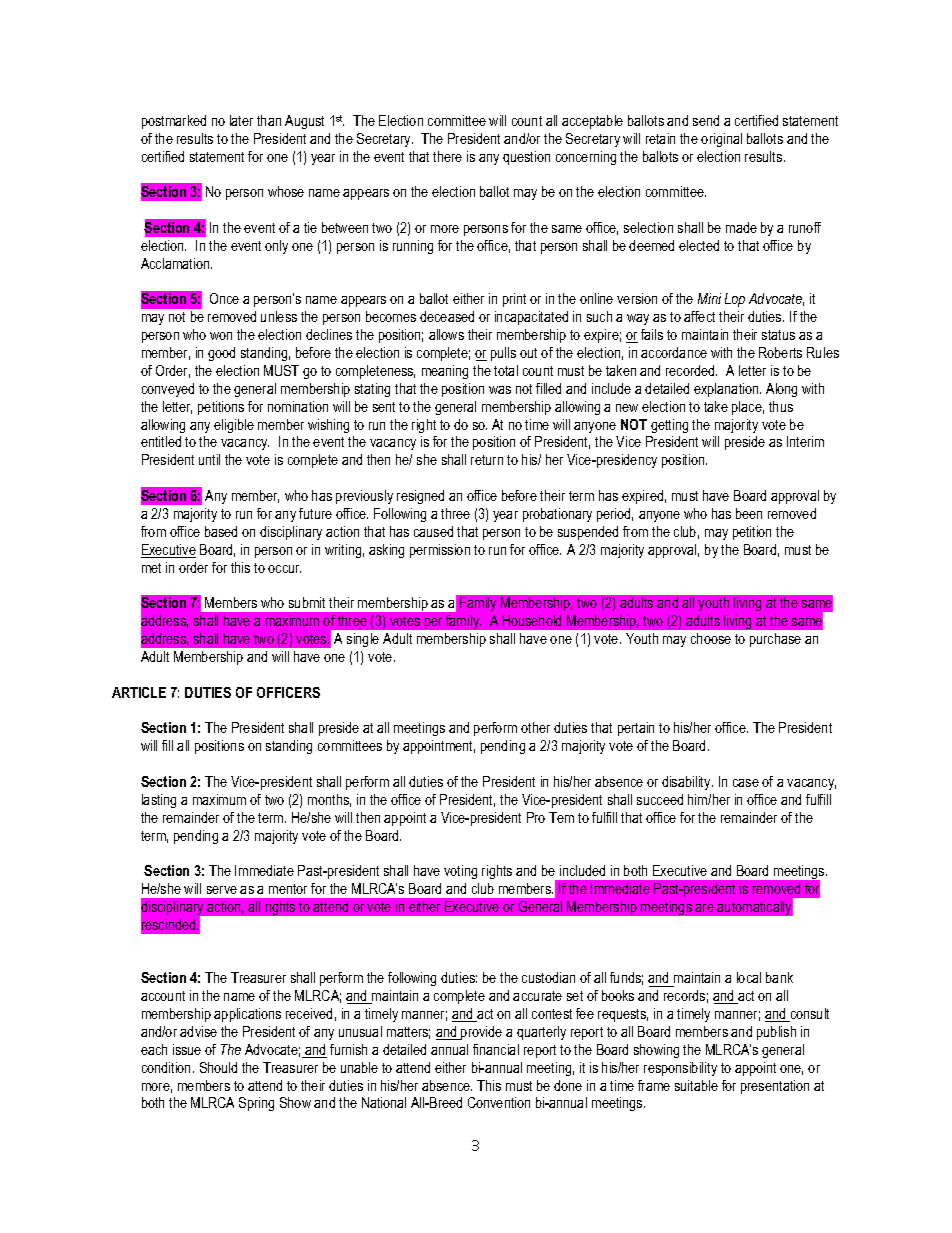  What do you see at coordinates (727, 390) in the screenshot?
I see `explanation` at bounding box center [727, 390].
